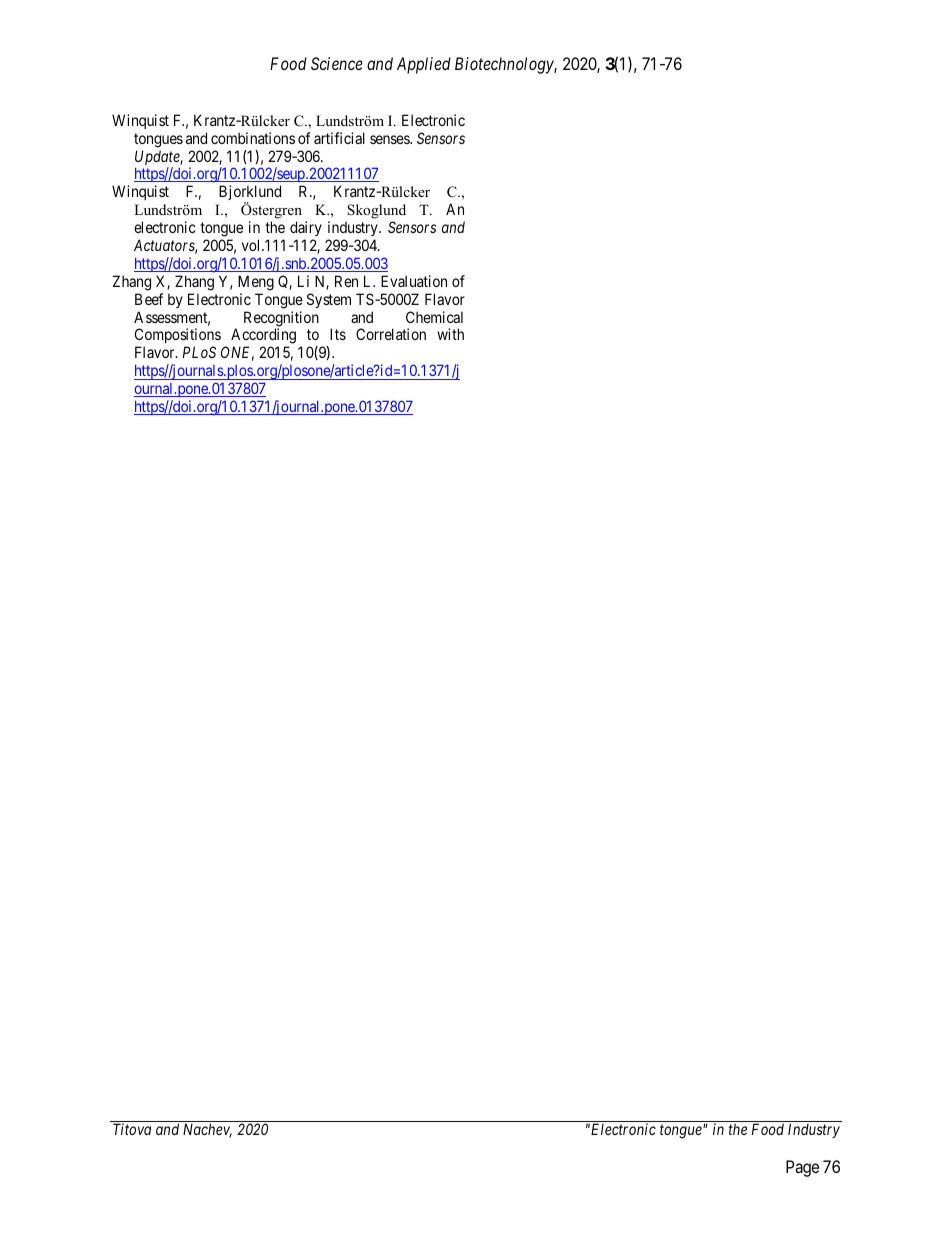 Image resolution: width=952 pixels, height=1233 pixels. I want to click on System, so click(329, 300).
